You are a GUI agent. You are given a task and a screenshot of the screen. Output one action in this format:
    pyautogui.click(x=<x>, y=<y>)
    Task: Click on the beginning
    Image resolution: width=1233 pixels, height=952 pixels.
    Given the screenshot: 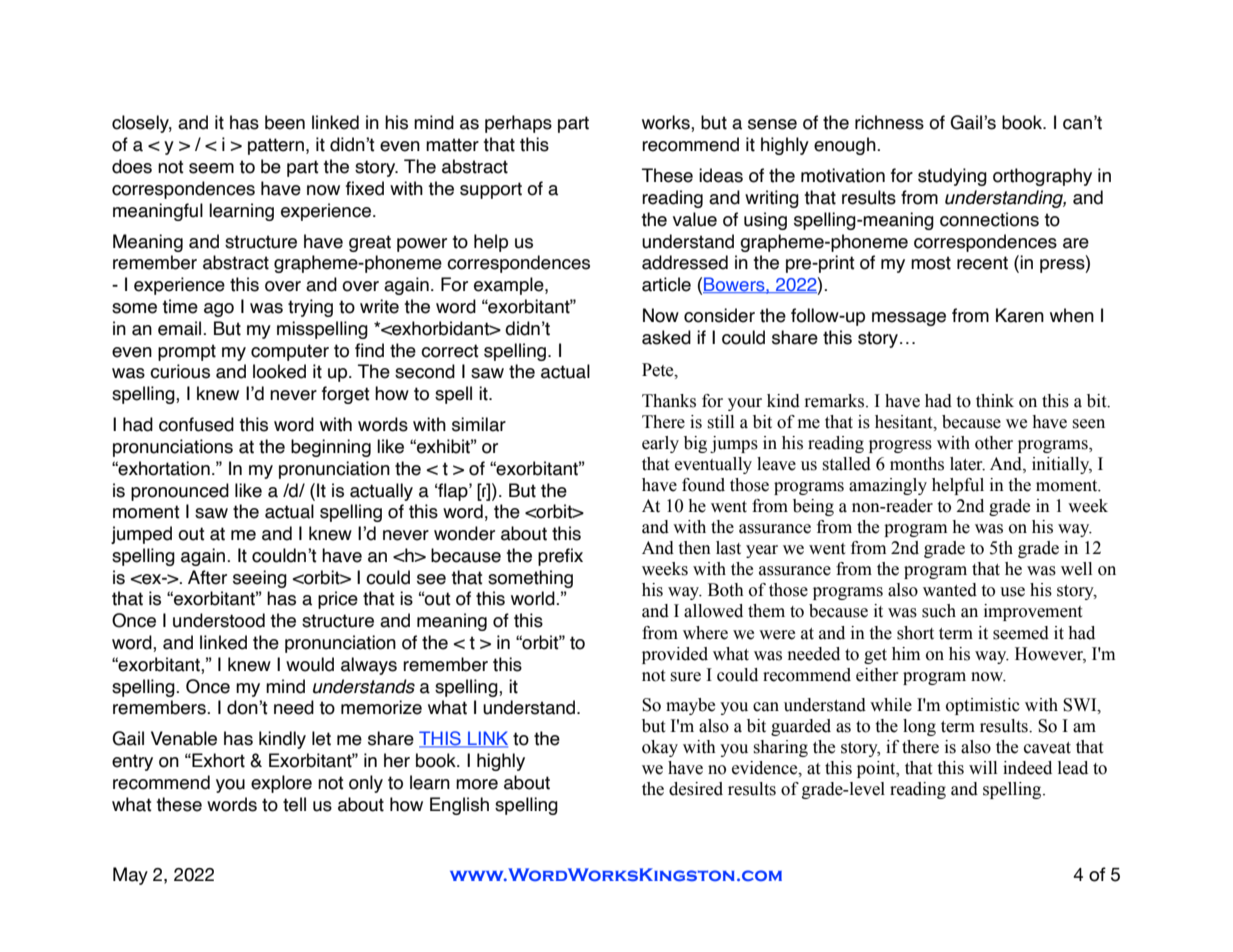 What is the action you would take?
    pyautogui.click(x=331, y=448)
